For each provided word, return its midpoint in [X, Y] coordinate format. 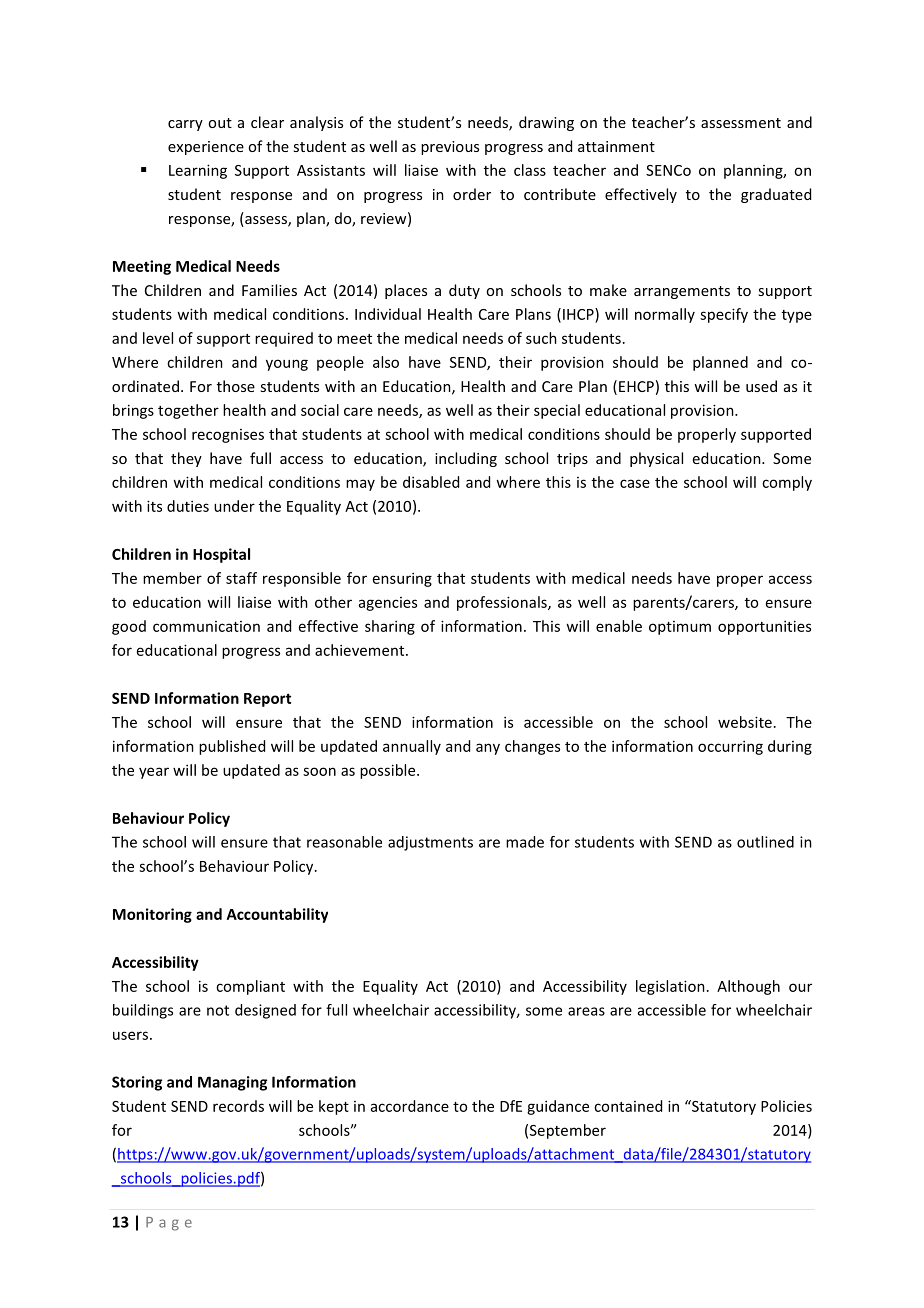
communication [206, 626]
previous [450, 148]
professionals [503, 603]
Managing [232, 1083]
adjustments [430, 843]
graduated [776, 195]
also [386, 362]
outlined [765, 842]
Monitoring [152, 915]
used [761, 386]
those [236, 386]
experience [206, 148]
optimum [680, 628]
